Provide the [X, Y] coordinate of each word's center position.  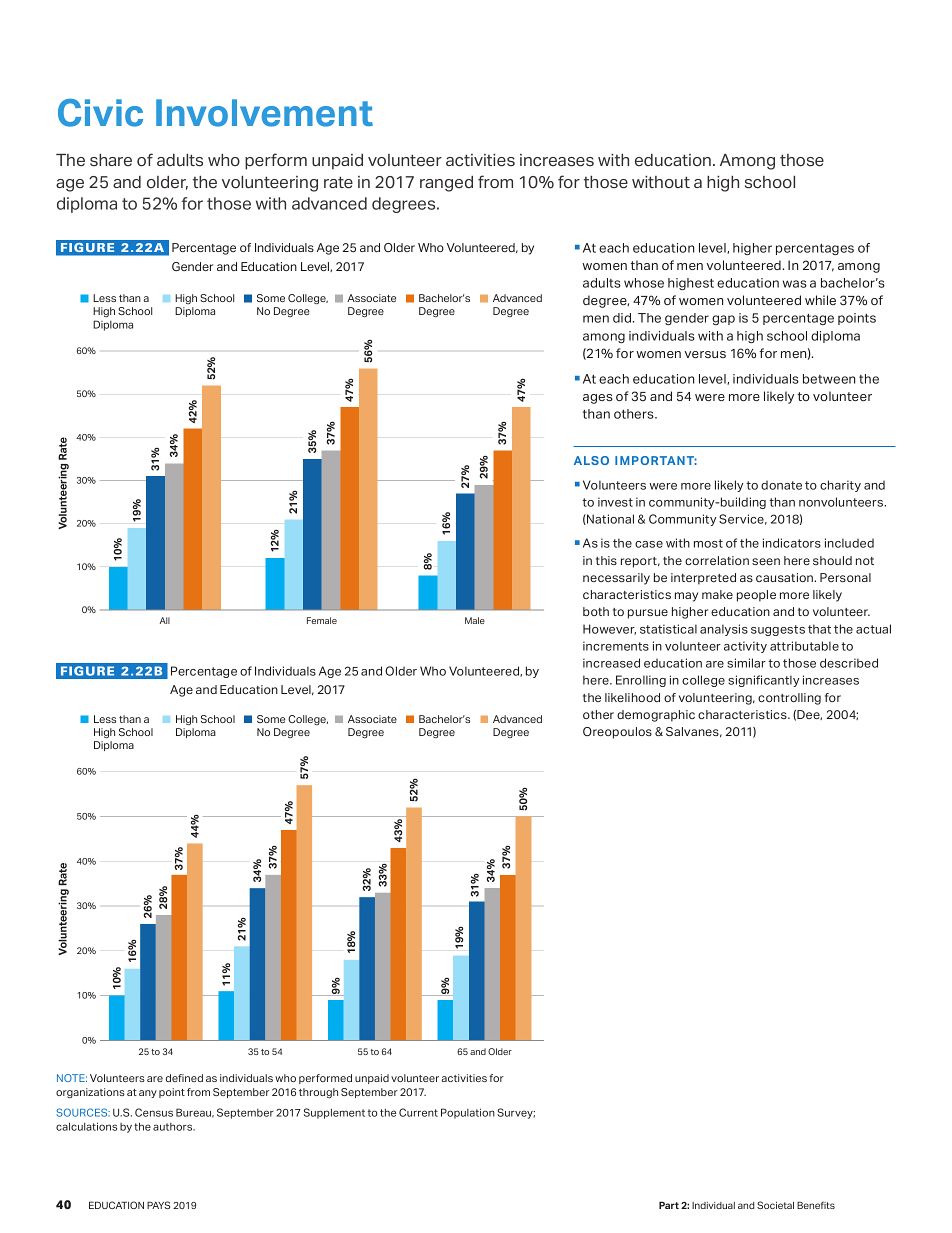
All [165, 620]
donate [781, 485]
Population [468, 1113]
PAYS [158, 1205]
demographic [656, 716]
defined [184, 1078]
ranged [446, 184]
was [795, 284]
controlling [789, 699]
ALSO [591, 460]
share [111, 160]
